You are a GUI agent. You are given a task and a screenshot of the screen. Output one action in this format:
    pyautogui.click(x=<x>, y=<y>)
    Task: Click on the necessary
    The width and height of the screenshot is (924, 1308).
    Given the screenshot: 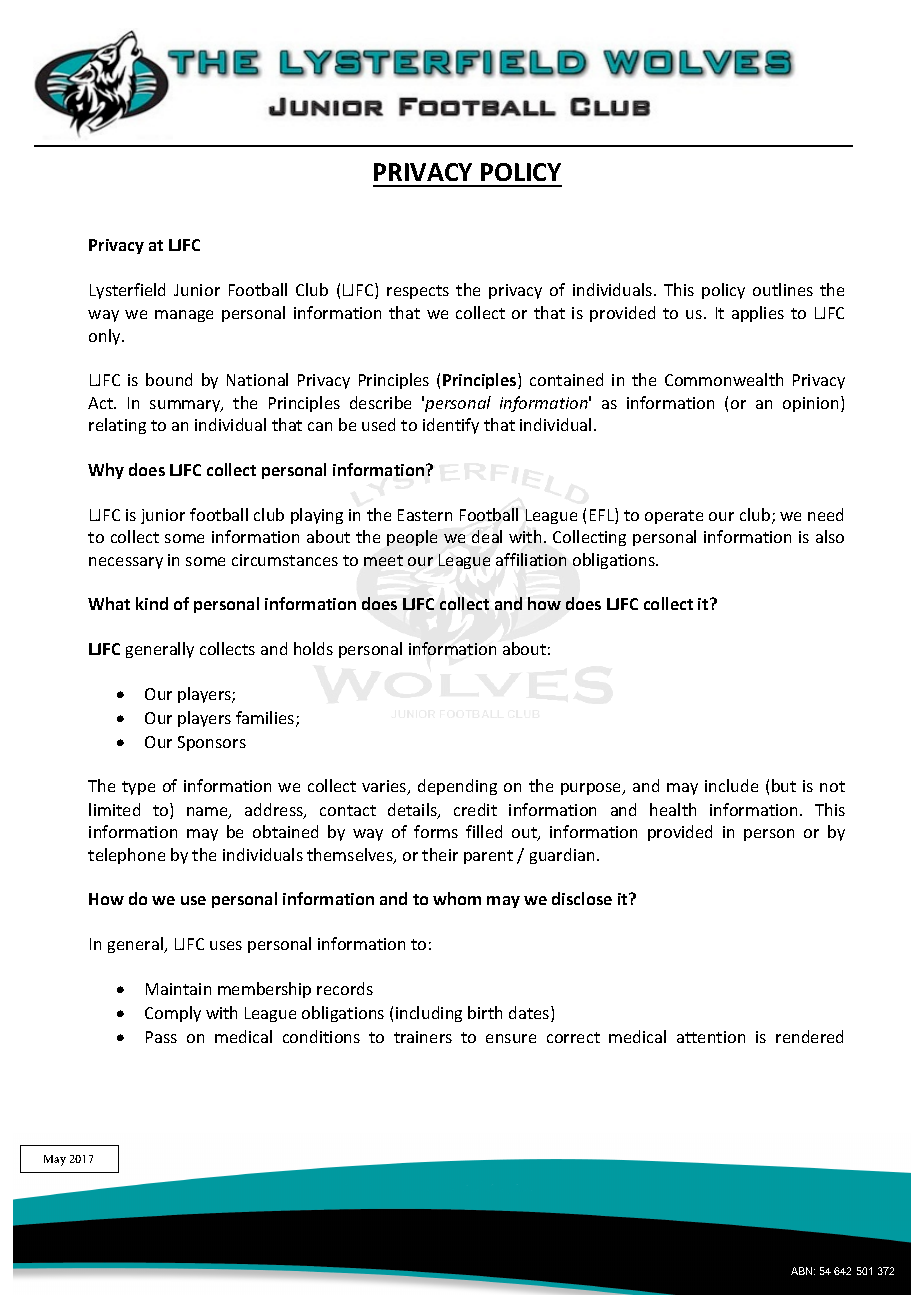 What is the action you would take?
    pyautogui.click(x=126, y=563)
